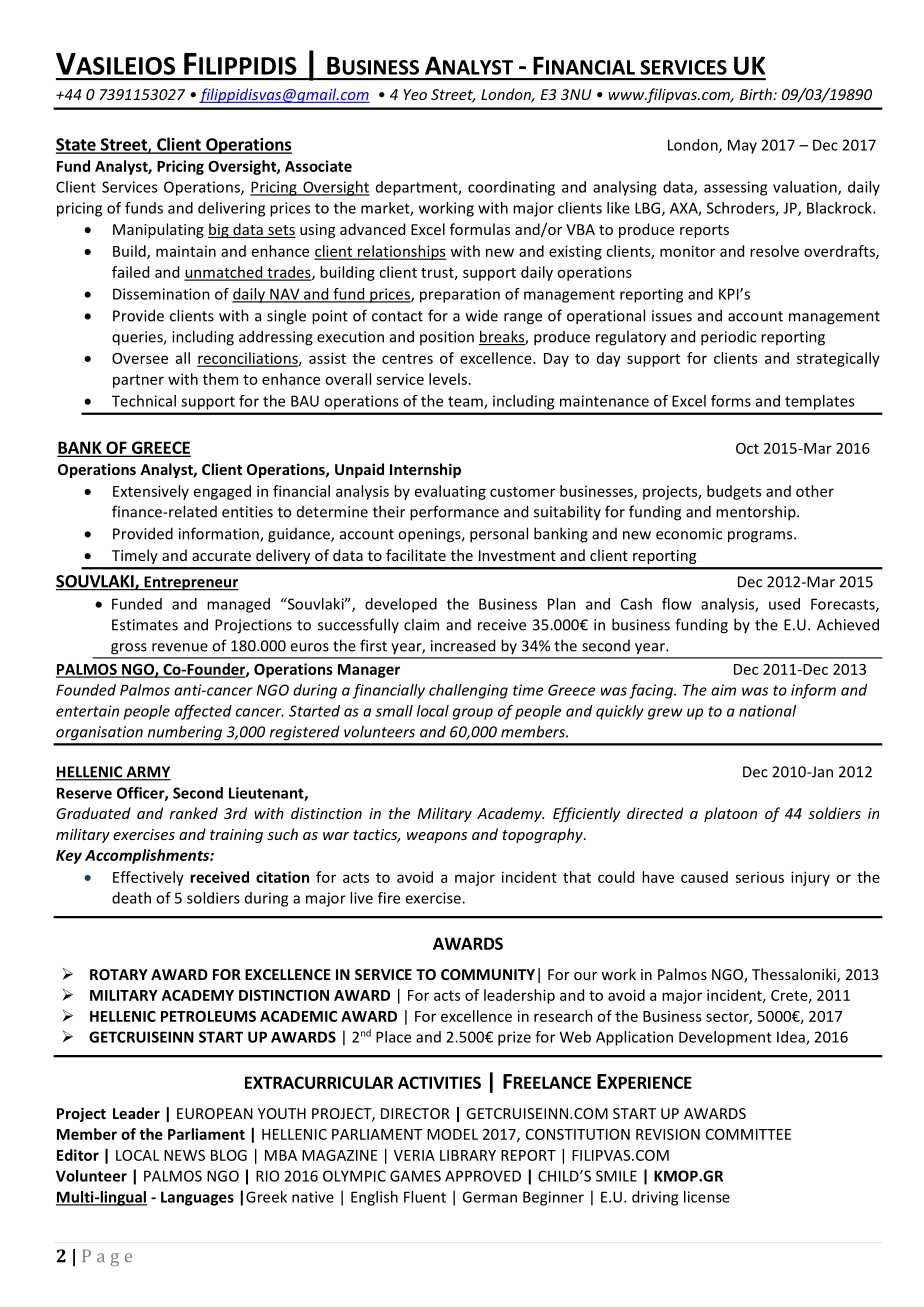 The width and height of the screenshot is (924, 1307). What do you see at coordinates (767, 711) in the screenshot?
I see `national` at bounding box center [767, 711].
